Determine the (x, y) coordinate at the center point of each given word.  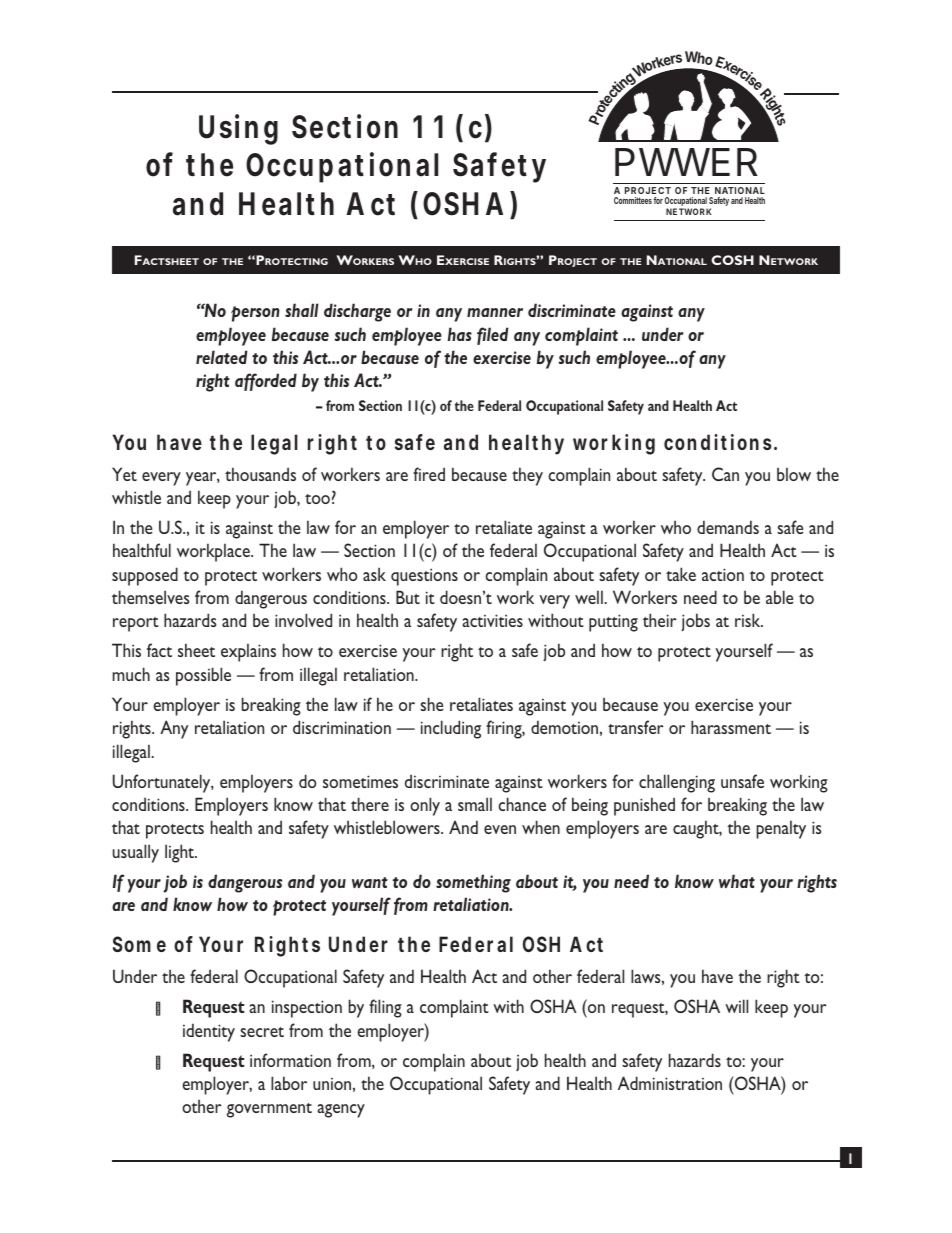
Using (238, 129)
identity (209, 1032)
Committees (633, 200)
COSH (732, 260)
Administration (670, 1083)
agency (341, 1111)
